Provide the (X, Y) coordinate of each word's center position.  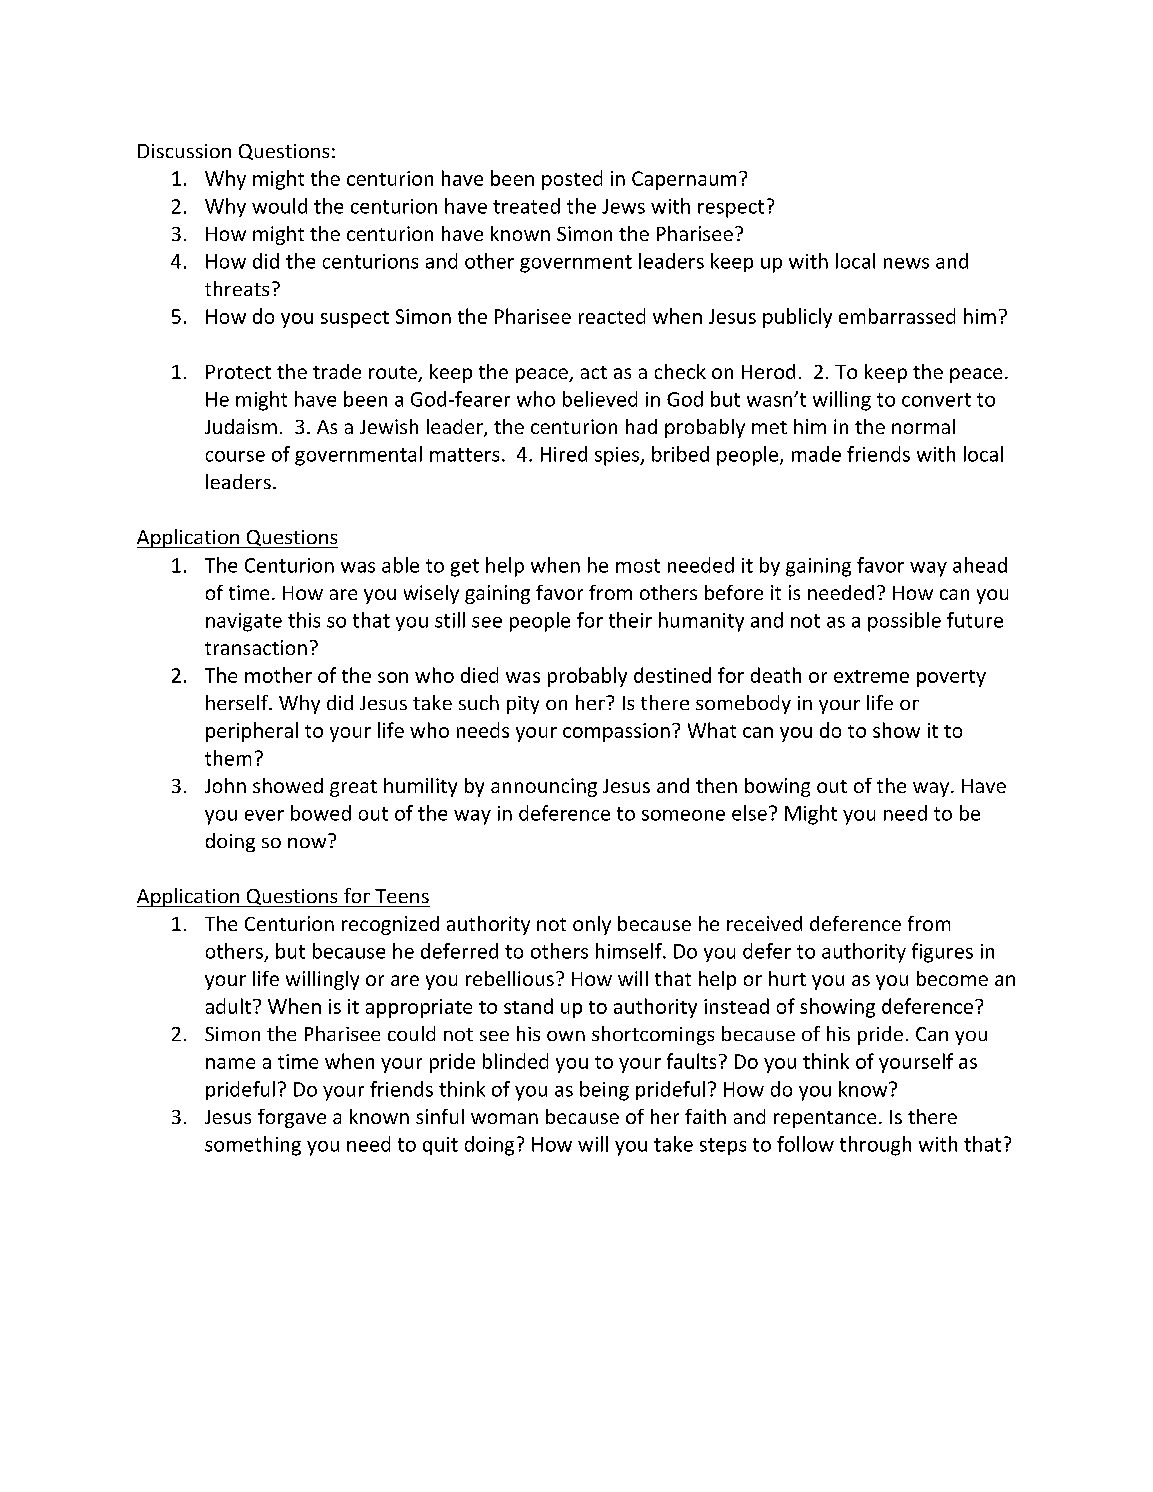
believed (600, 399)
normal (923, 426)
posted (572, 180)
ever (264, 815)
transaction (256, 647)
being (604, 1091)
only (592, 925)
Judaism (241, 426)
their (630, 620)
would (279, 206)
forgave (292, 1118)
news (906, 263)
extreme (871, 676)
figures (942, 953)
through (875, 1146)
